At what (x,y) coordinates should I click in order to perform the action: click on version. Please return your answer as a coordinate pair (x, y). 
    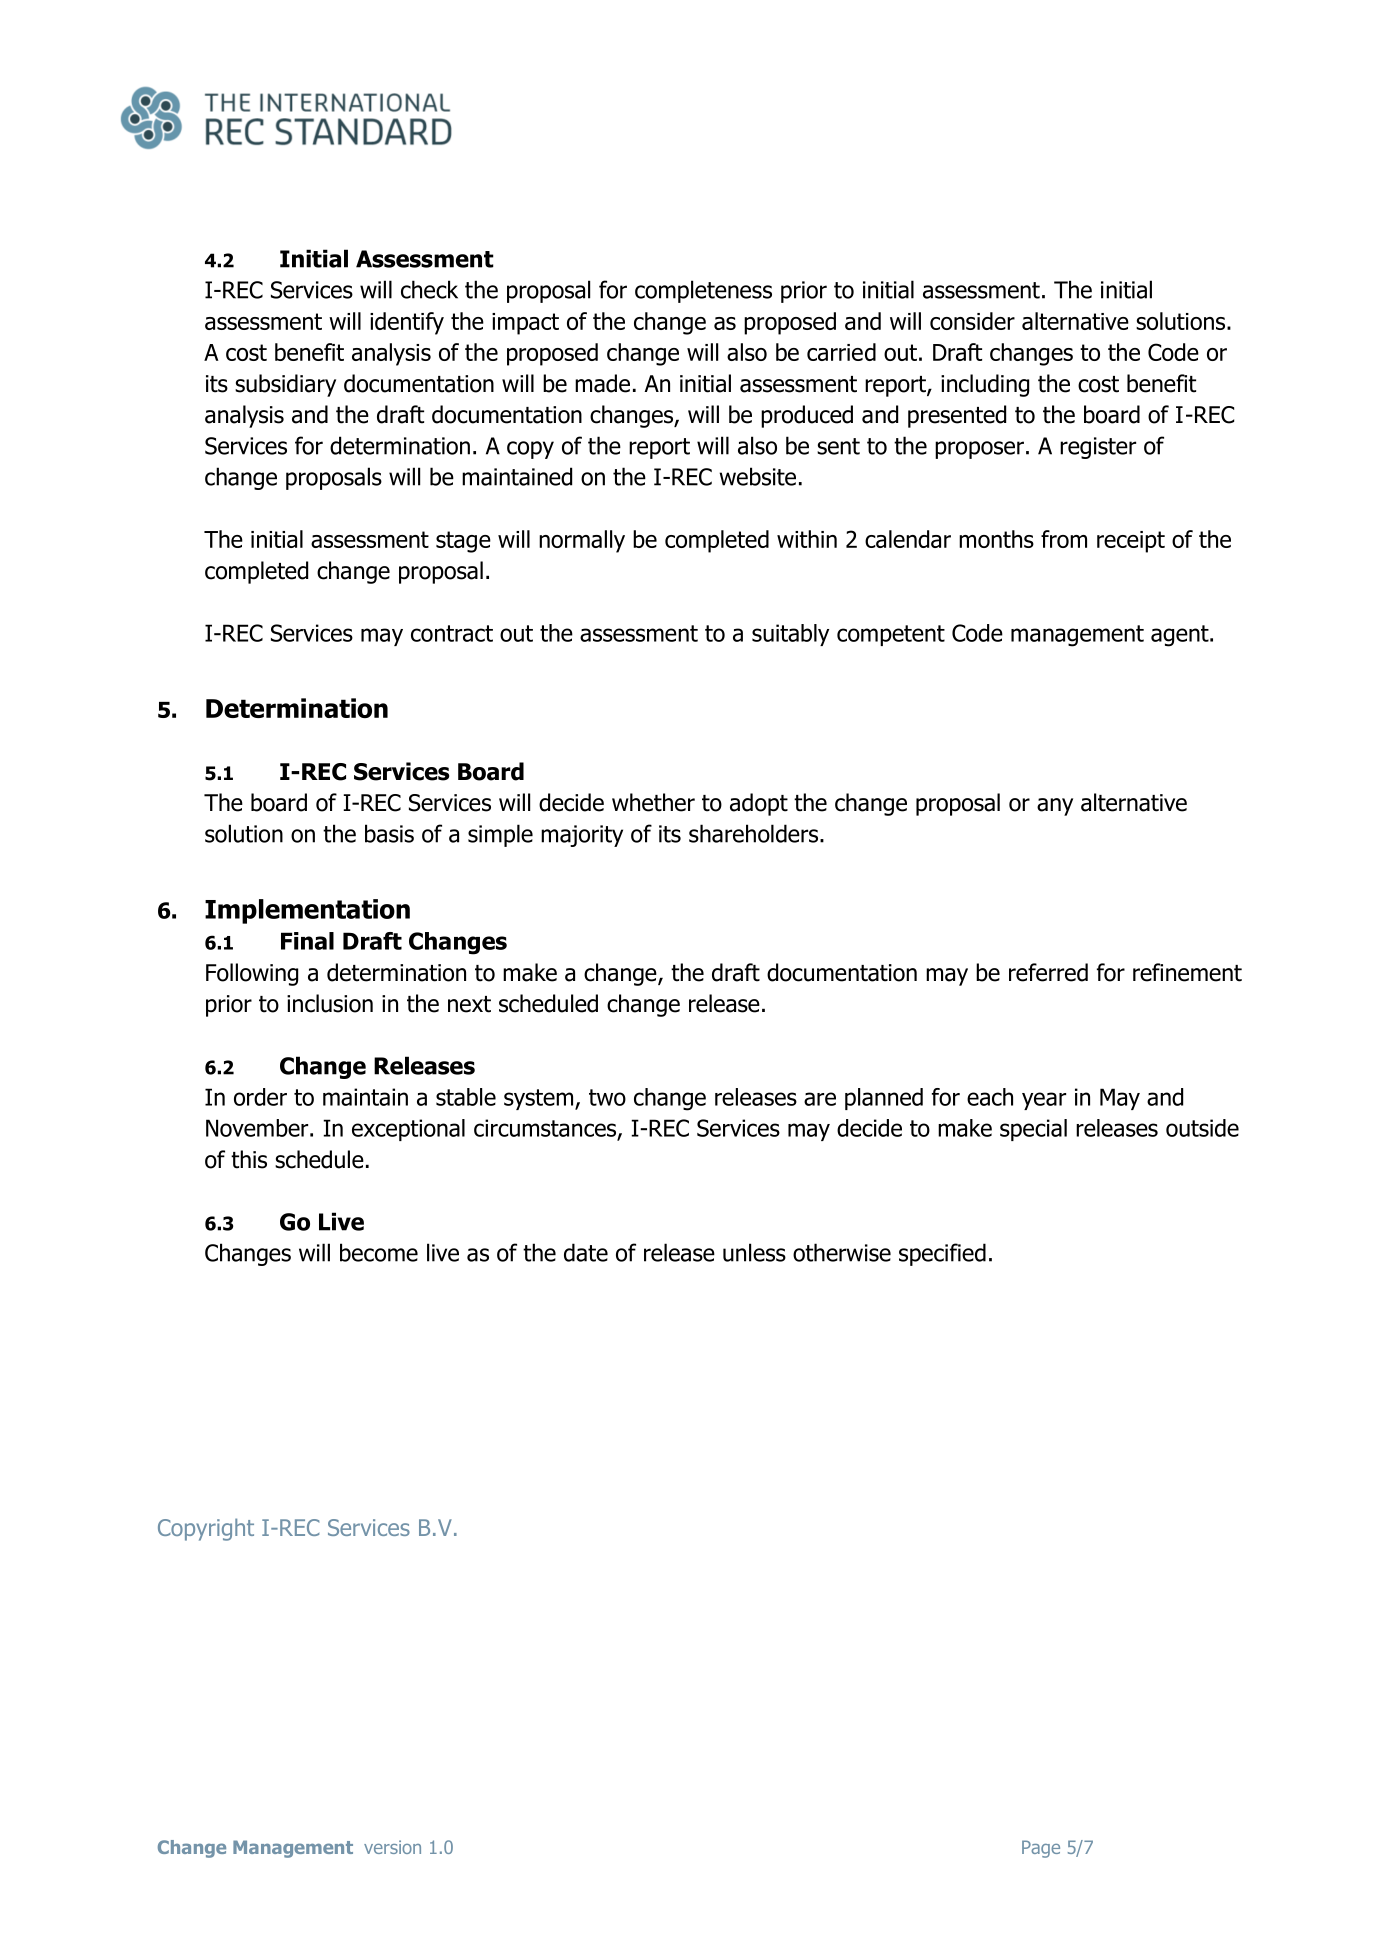
    Looking at the image, I should click on (392, 1847).
